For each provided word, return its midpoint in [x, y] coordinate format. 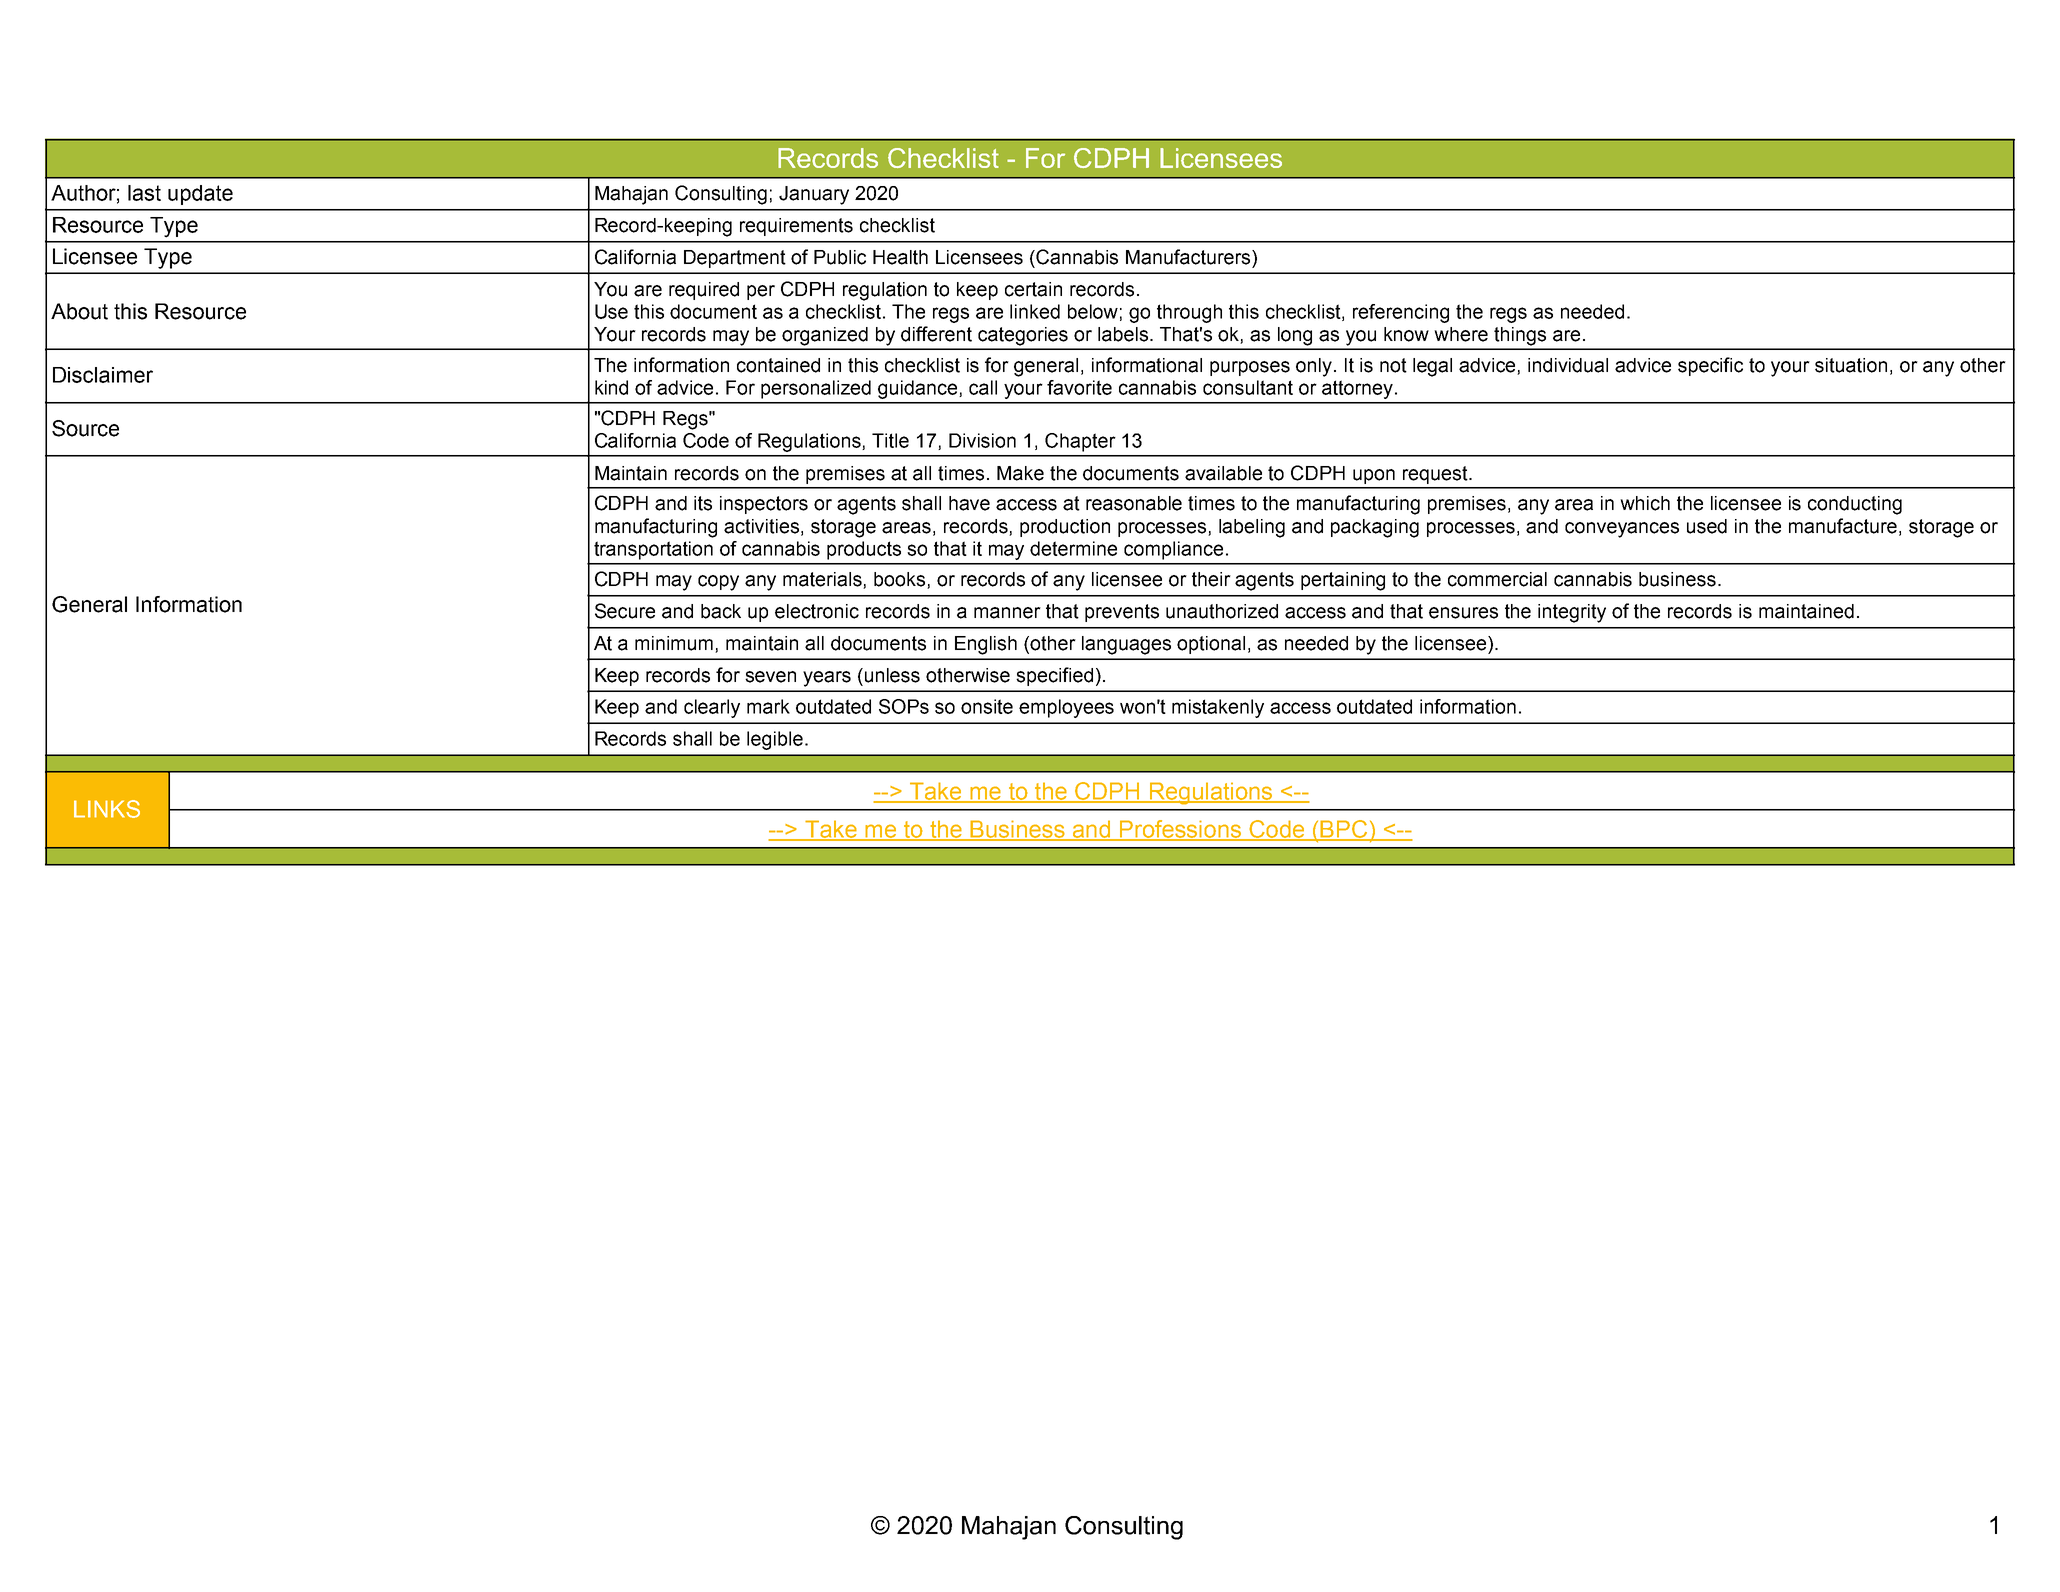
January [814, 195]
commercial [1497, 579]
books [901, 580]
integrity [1572, 613]
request [1436, 475]
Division [982, 440]
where [1461, 334]
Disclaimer [103, 375]
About [79, 311]
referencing [1401, 313]
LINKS [107, 809]
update [200, 195]
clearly [712, 708]
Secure [625, 611]
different [936, 334]
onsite [987, 706]
